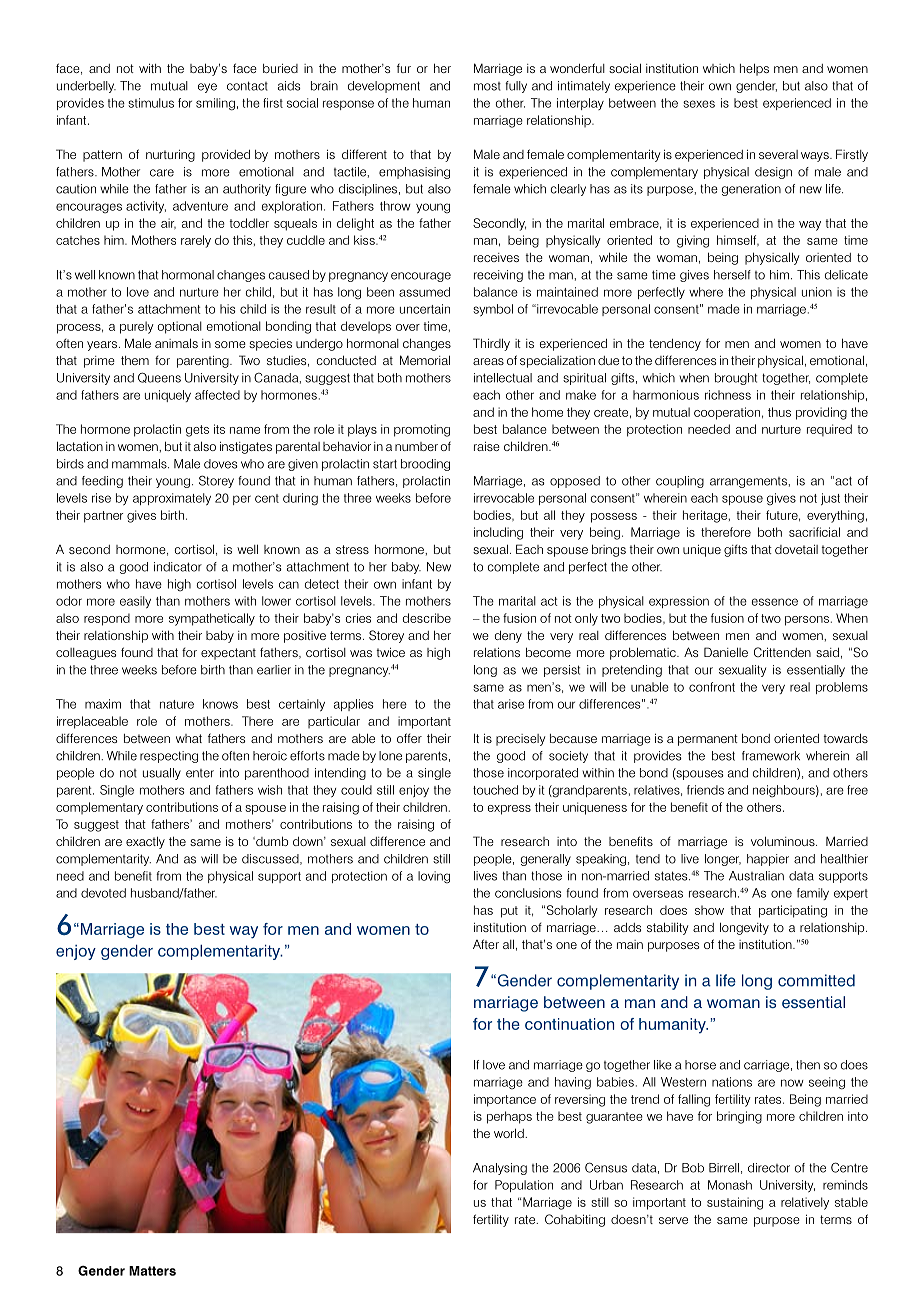 The image size is (924, 1308). Describe the element at coordinates (159, 377) in the screenshot. I see `Queens` at that location.
